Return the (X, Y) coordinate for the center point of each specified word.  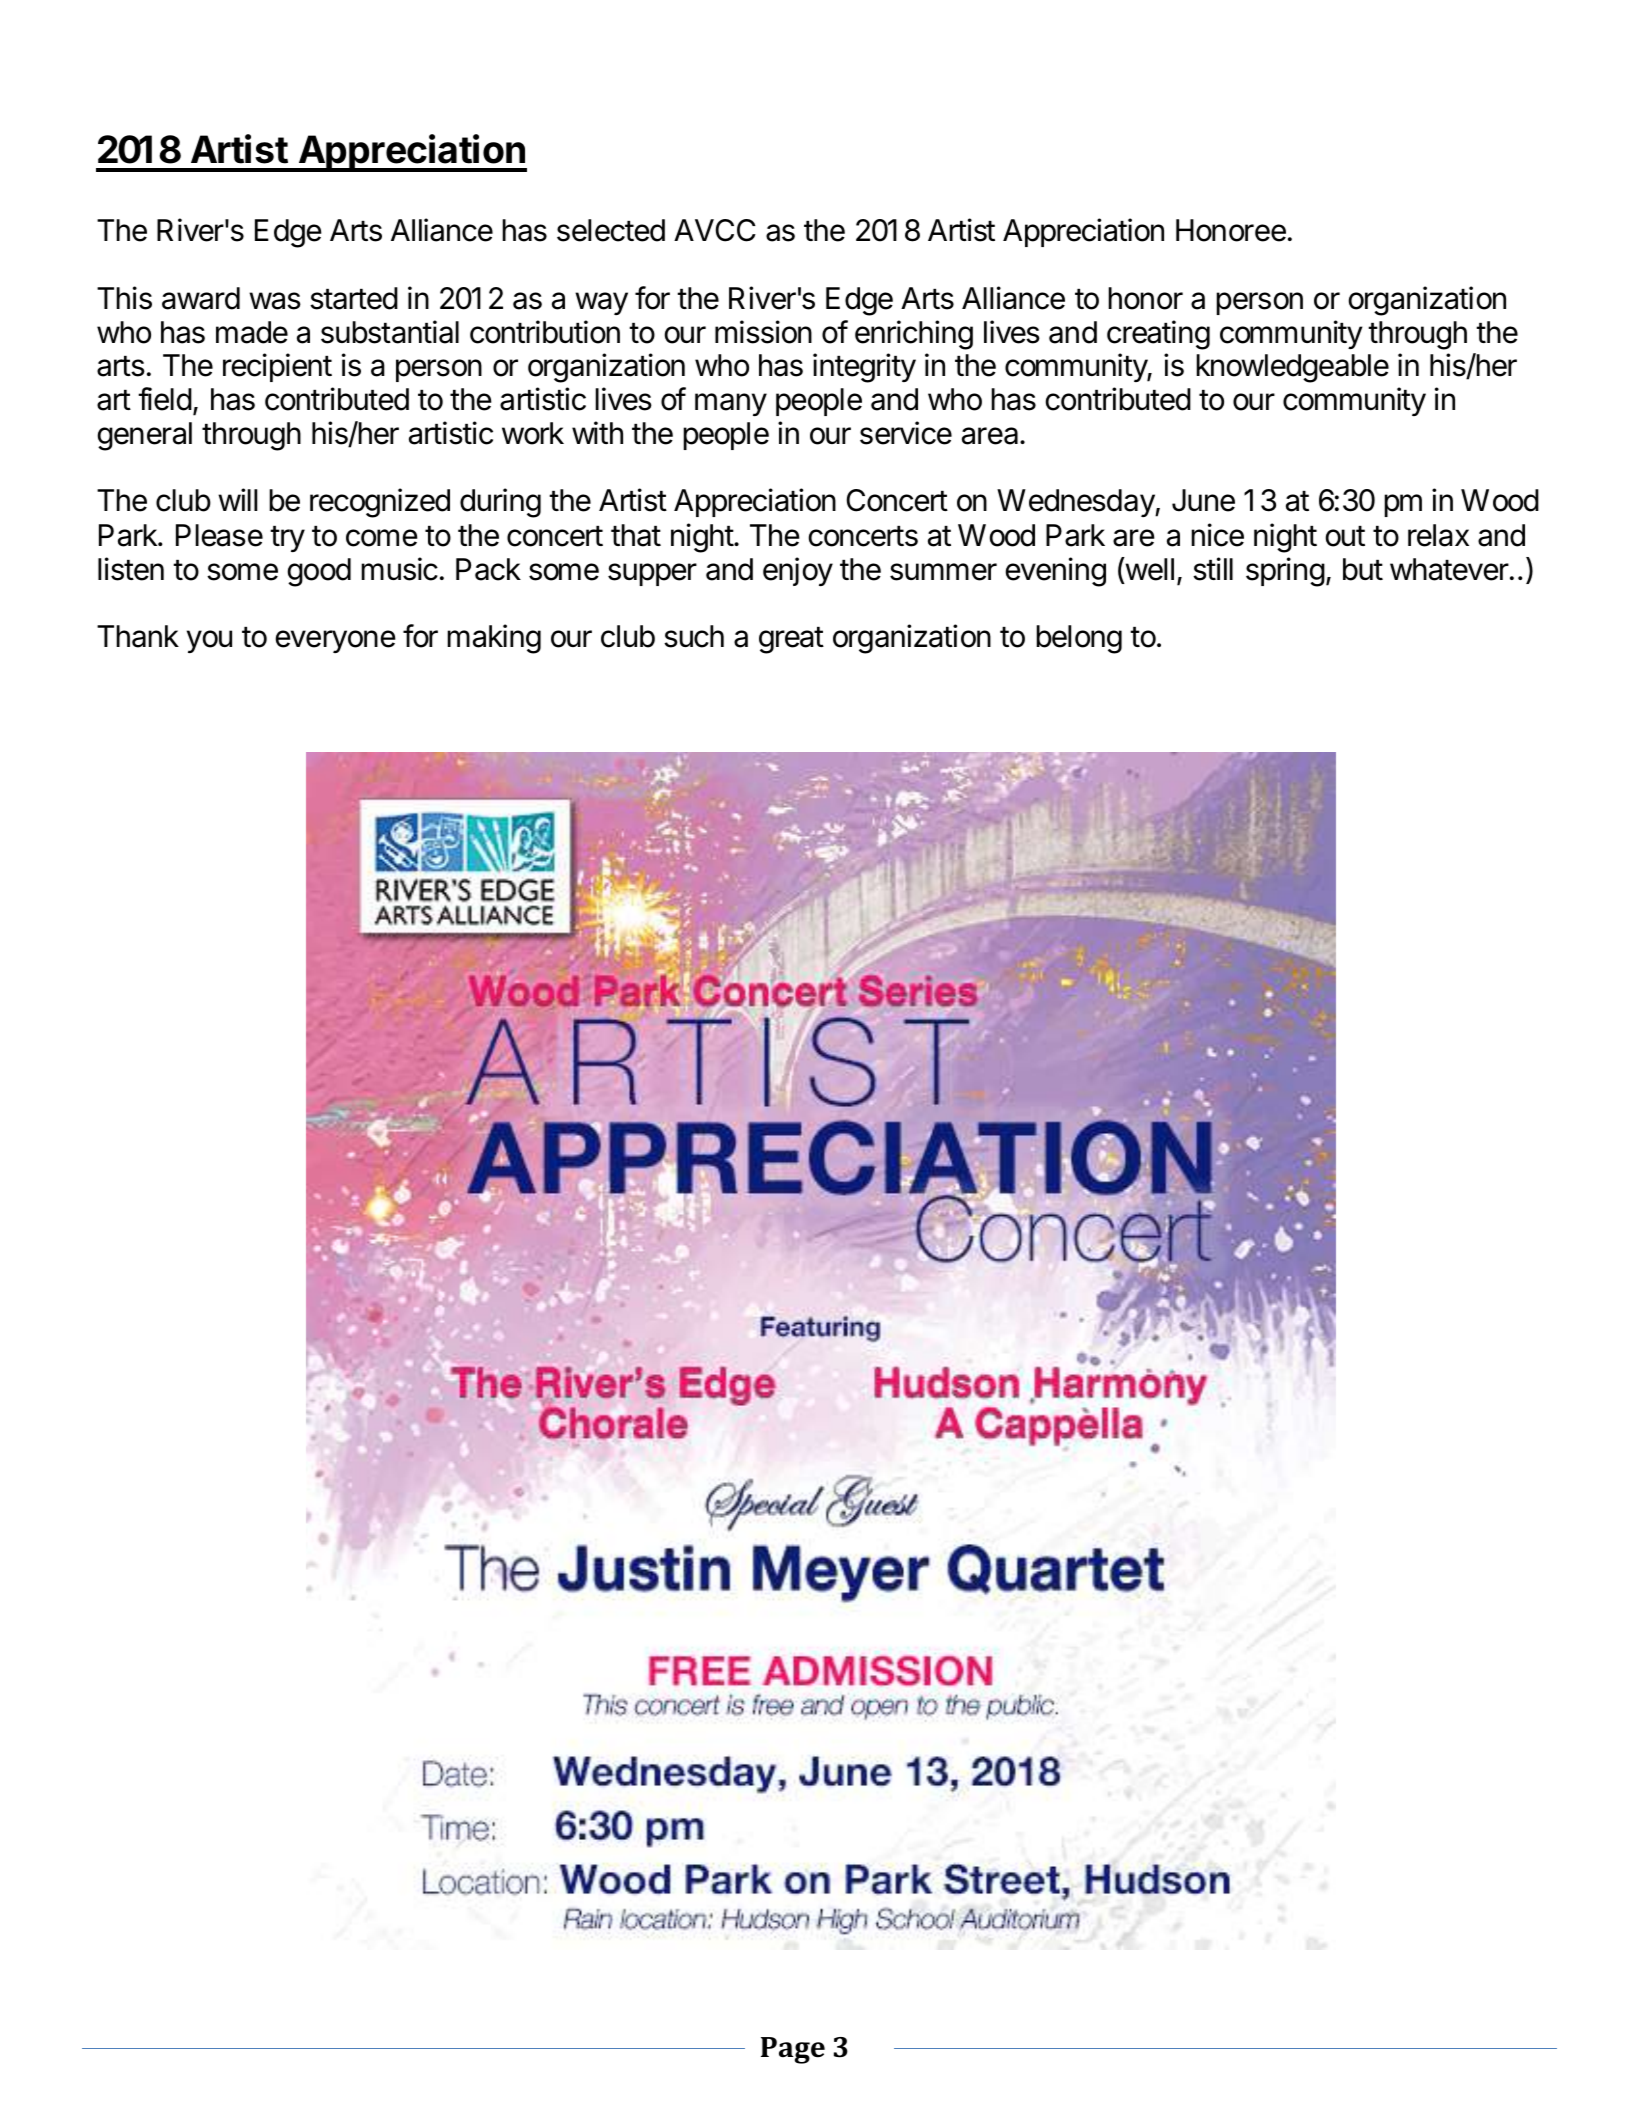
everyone (336, 641)
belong (1079, 639)
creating (1158, 335)
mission (763, 332)
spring (1285, 572)
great (791, 640)
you (209, 641)
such (694, 636)
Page (793, 2050)
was (275, 301)
